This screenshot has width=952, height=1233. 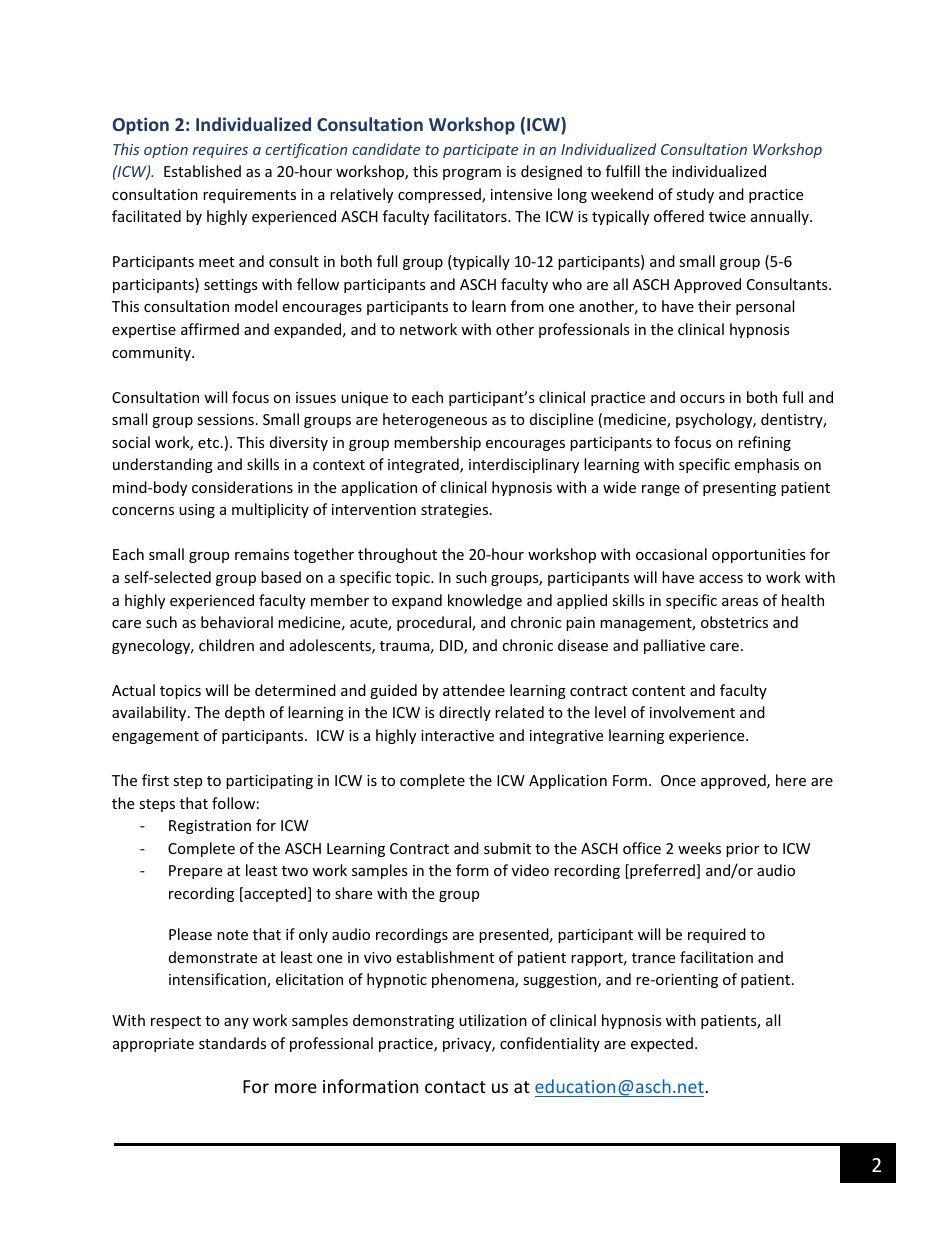 I want to click on considerations, so click(x=242, y=487).
